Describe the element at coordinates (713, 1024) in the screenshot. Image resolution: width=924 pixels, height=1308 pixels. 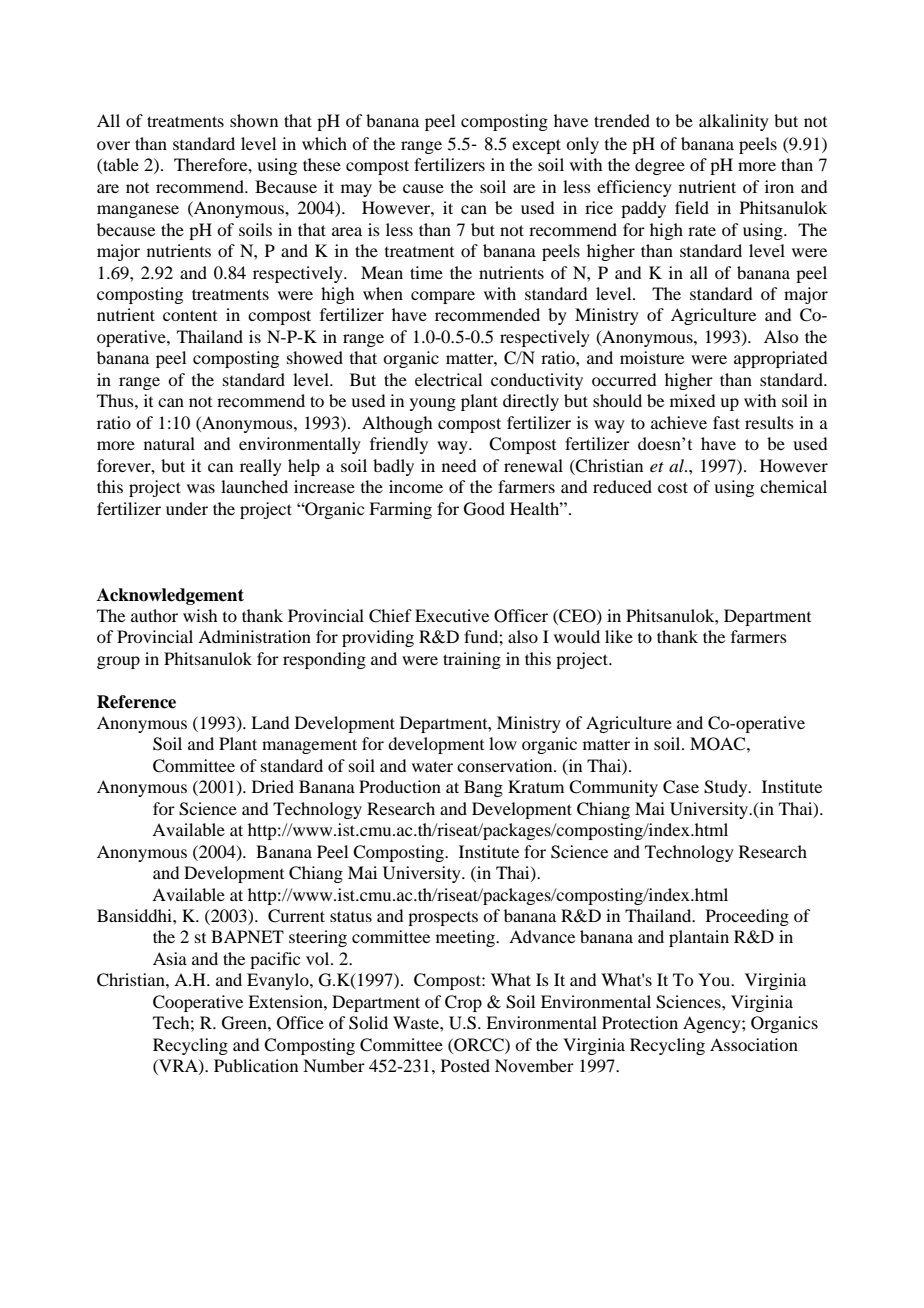
I see `Agency` at that location.
